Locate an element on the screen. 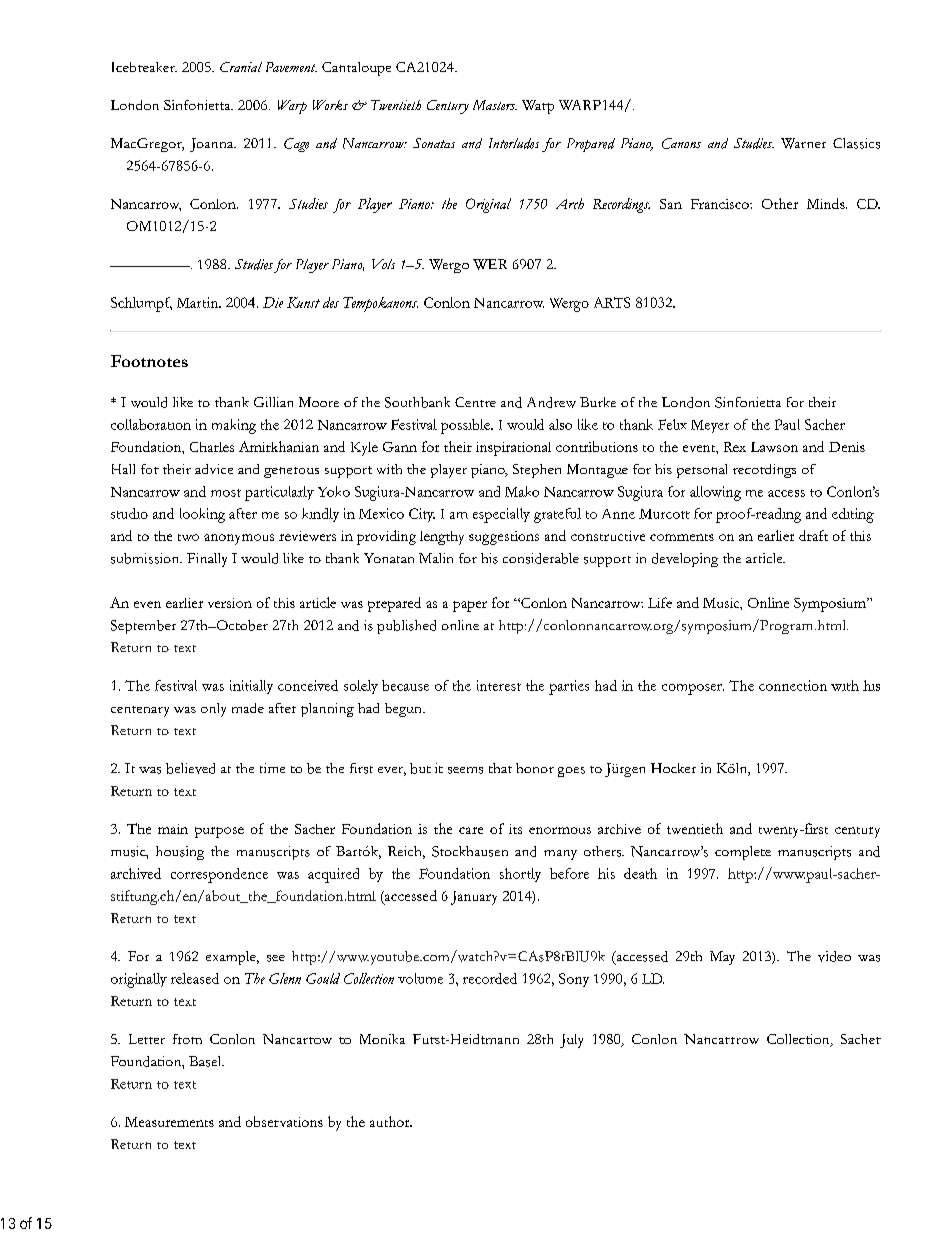 The width and height of the screenshot is (952, 1233). Basel is located at coordinates (206, 1061).
